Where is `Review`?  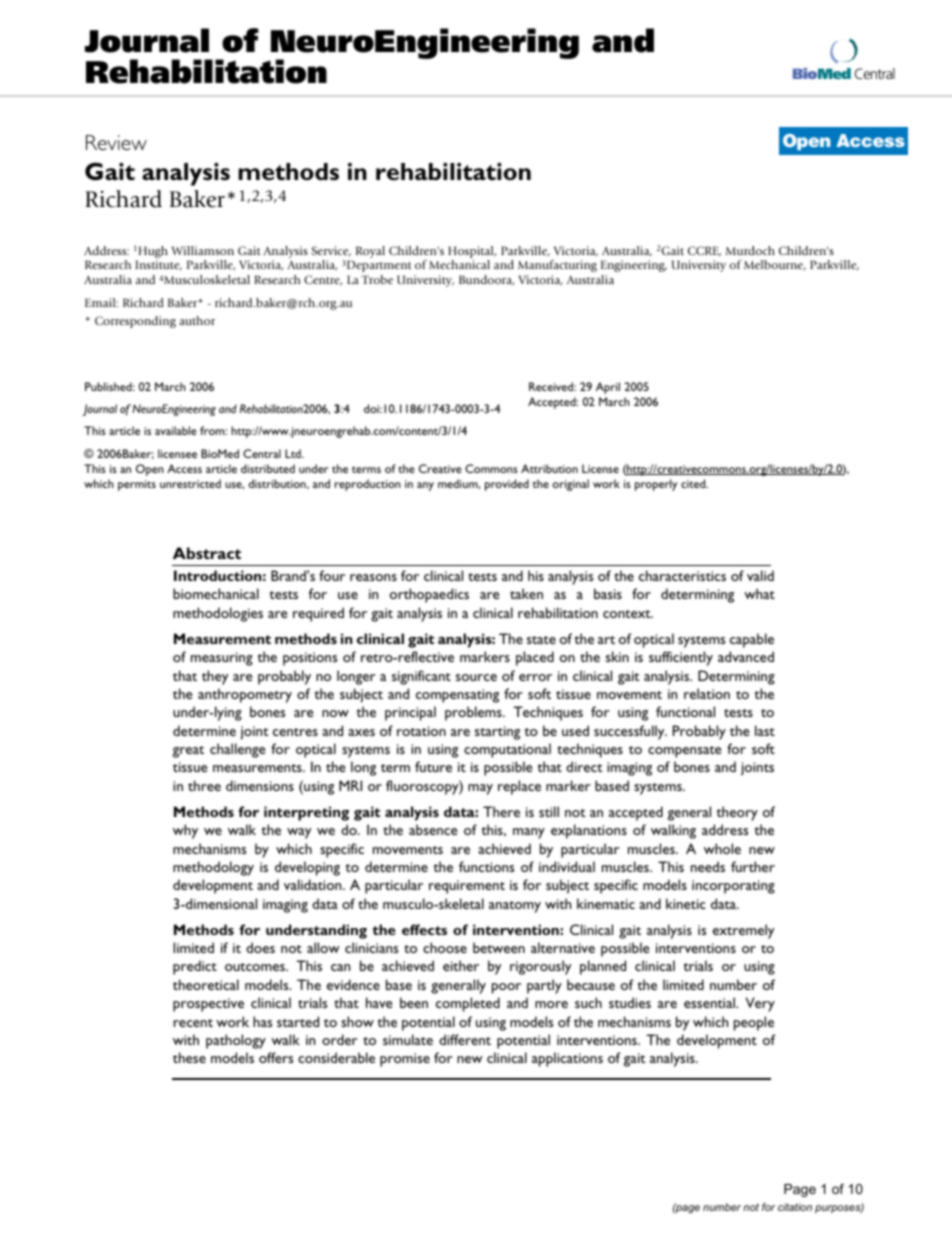 Review is located at coordinates (116, 142).
